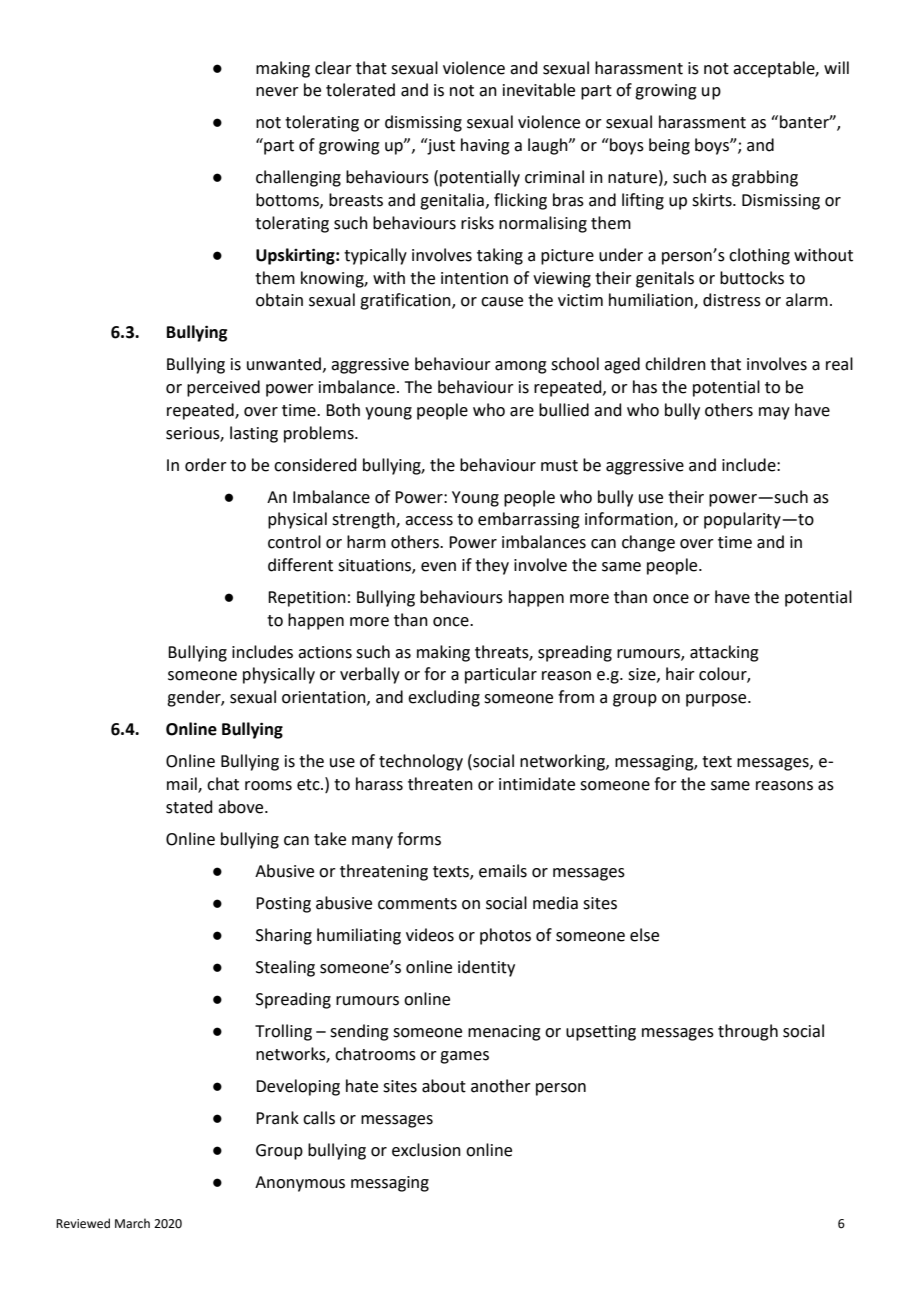  Describe the element at coordinates (419, 839) in the page. I see `forms` at that location.
